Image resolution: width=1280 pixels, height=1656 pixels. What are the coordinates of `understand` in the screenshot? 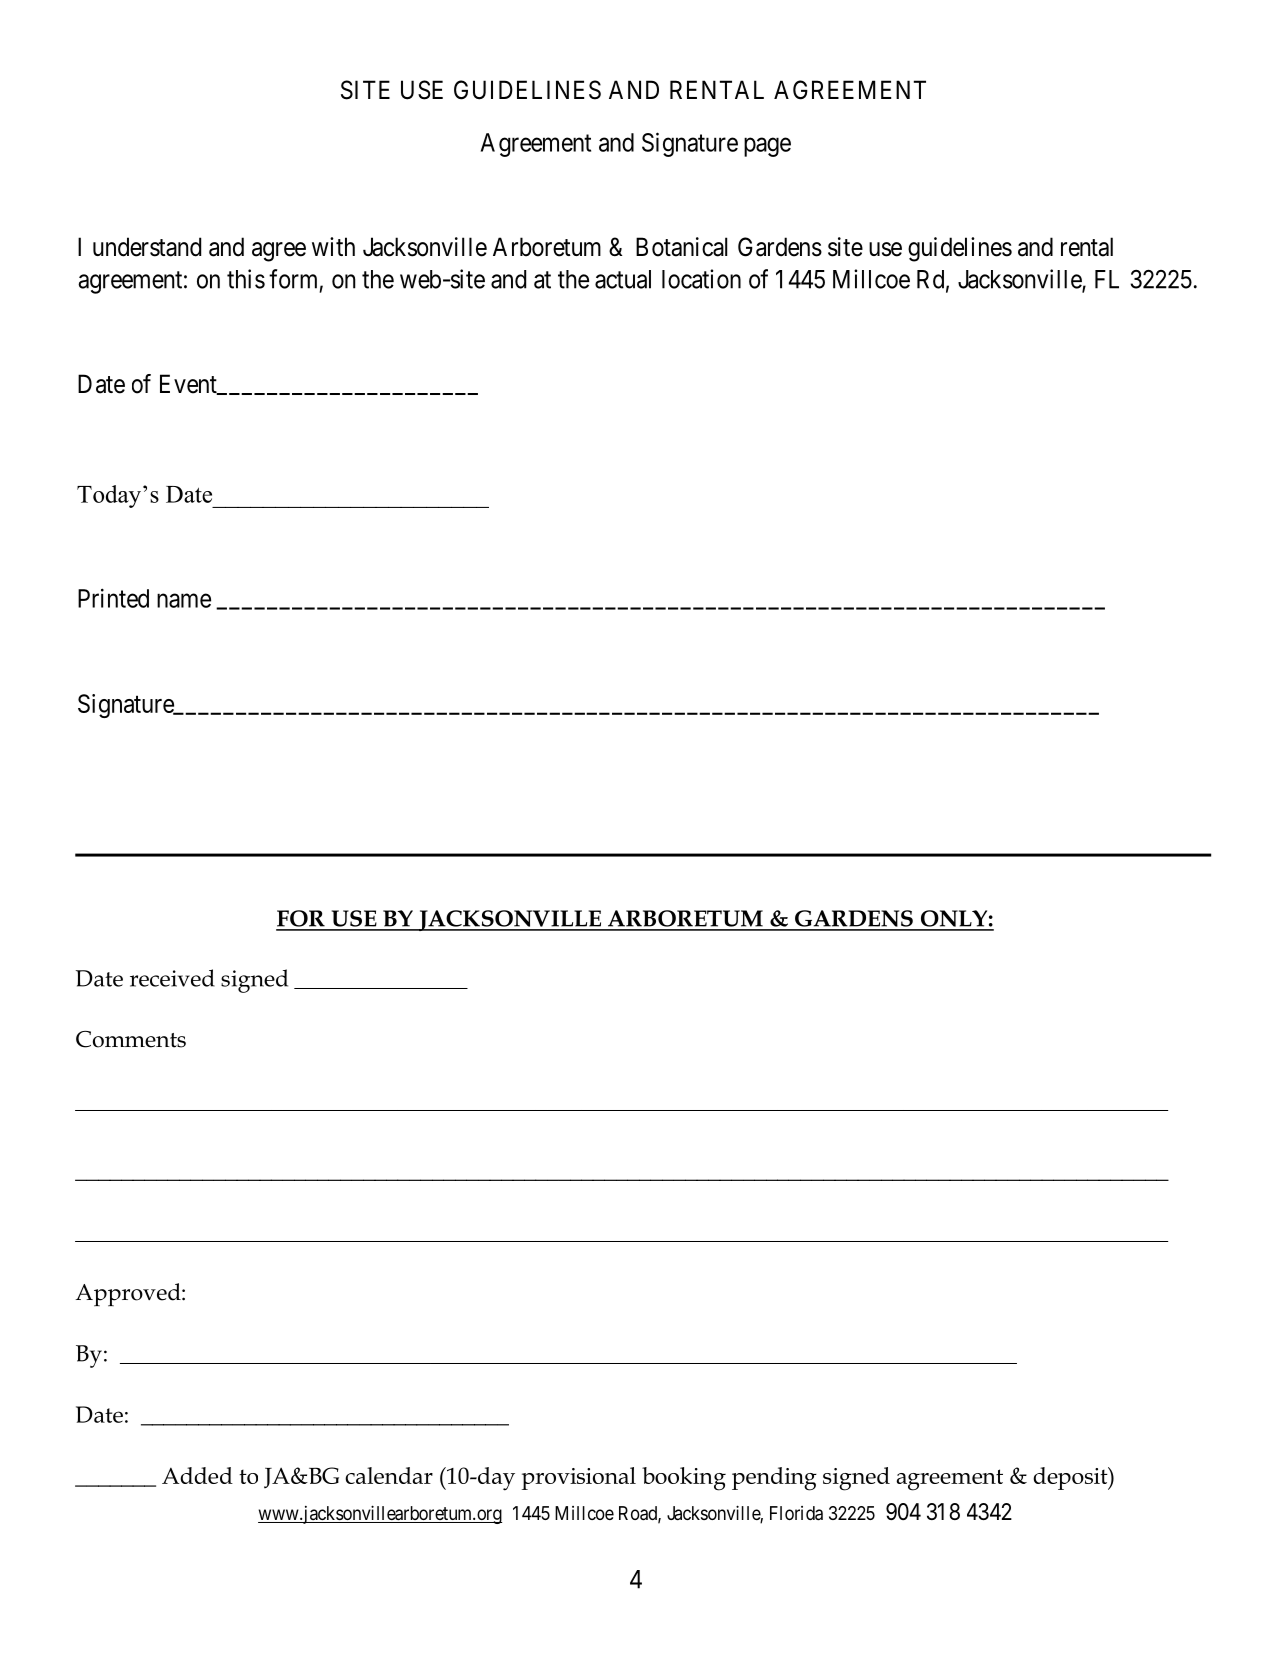 It's located at (147, 247).
